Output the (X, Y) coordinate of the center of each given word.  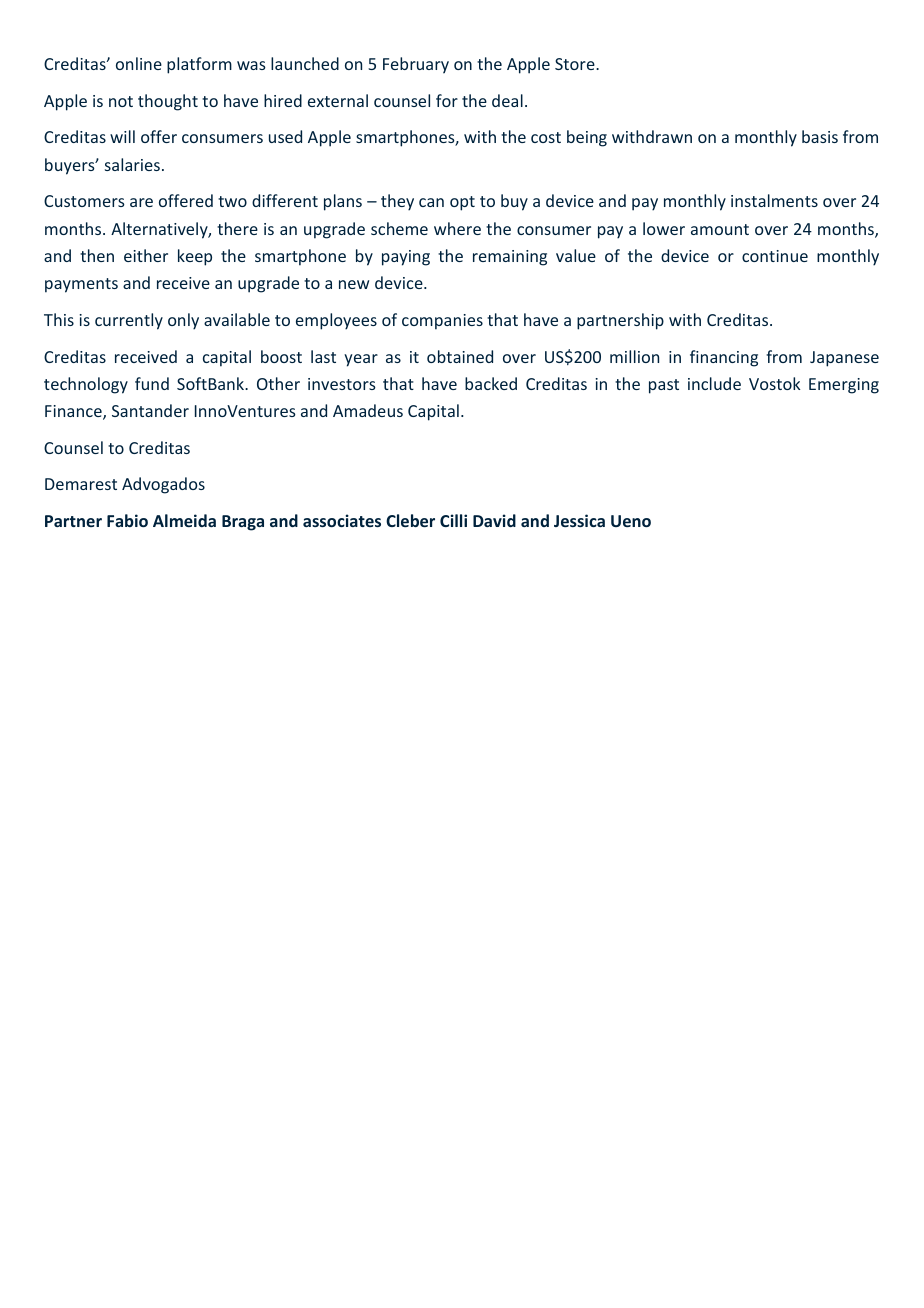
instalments (774, 200)
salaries (132, 164)
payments (81, 285)
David (494, 520)
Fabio (127, 520)
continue (775, 256)
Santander (150, 410)
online (139, 63)
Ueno (631, 521)
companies (442, 322)
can (431, 202)
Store (576, 64)
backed (491, 383)
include (714, 383)
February (416, 65)
